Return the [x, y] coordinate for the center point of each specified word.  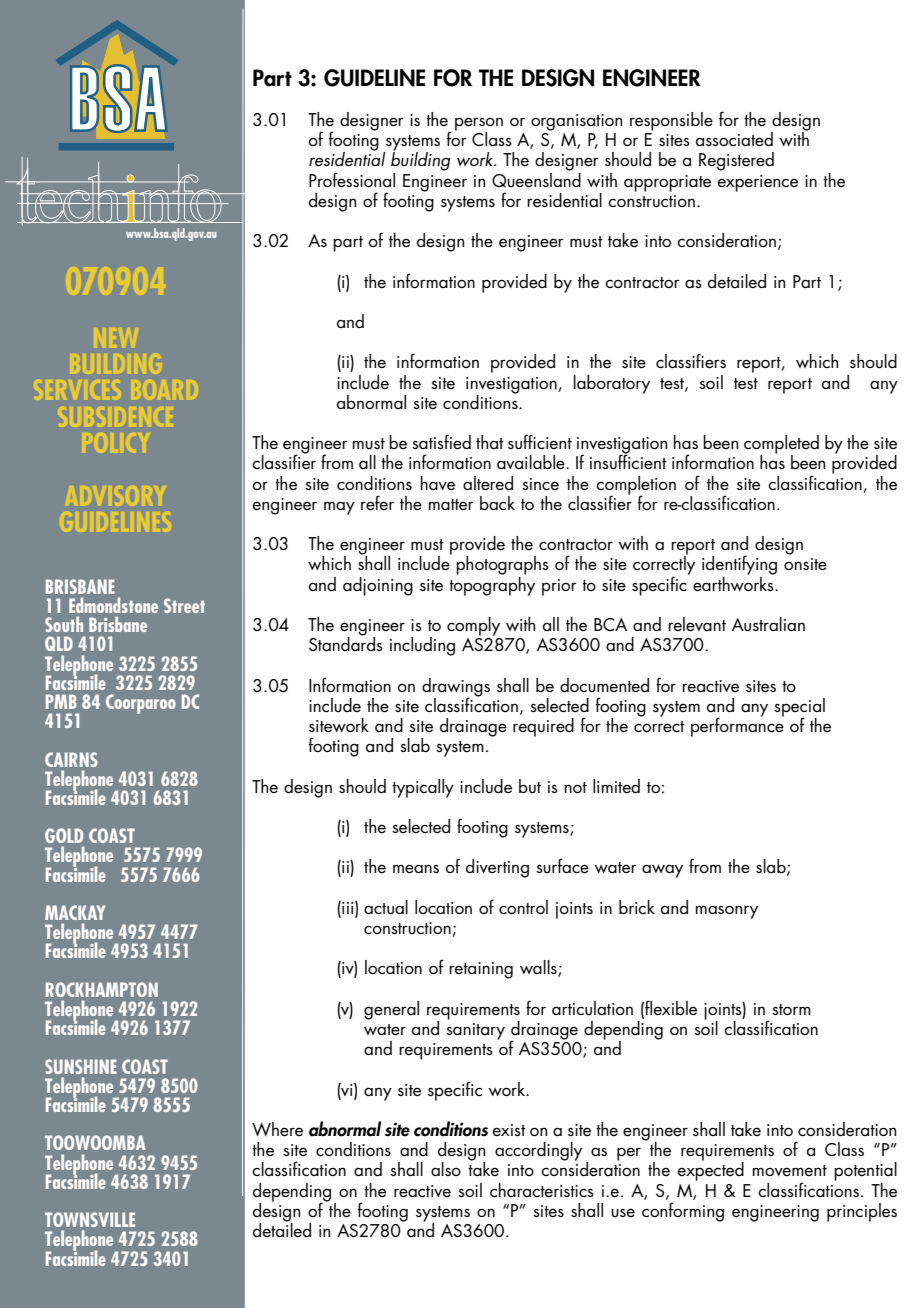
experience [758, 183]
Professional [352, 180]
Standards [346, 642]
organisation [576, 122]
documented [604, 685]
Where [277, 1129]
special [799, 708]
